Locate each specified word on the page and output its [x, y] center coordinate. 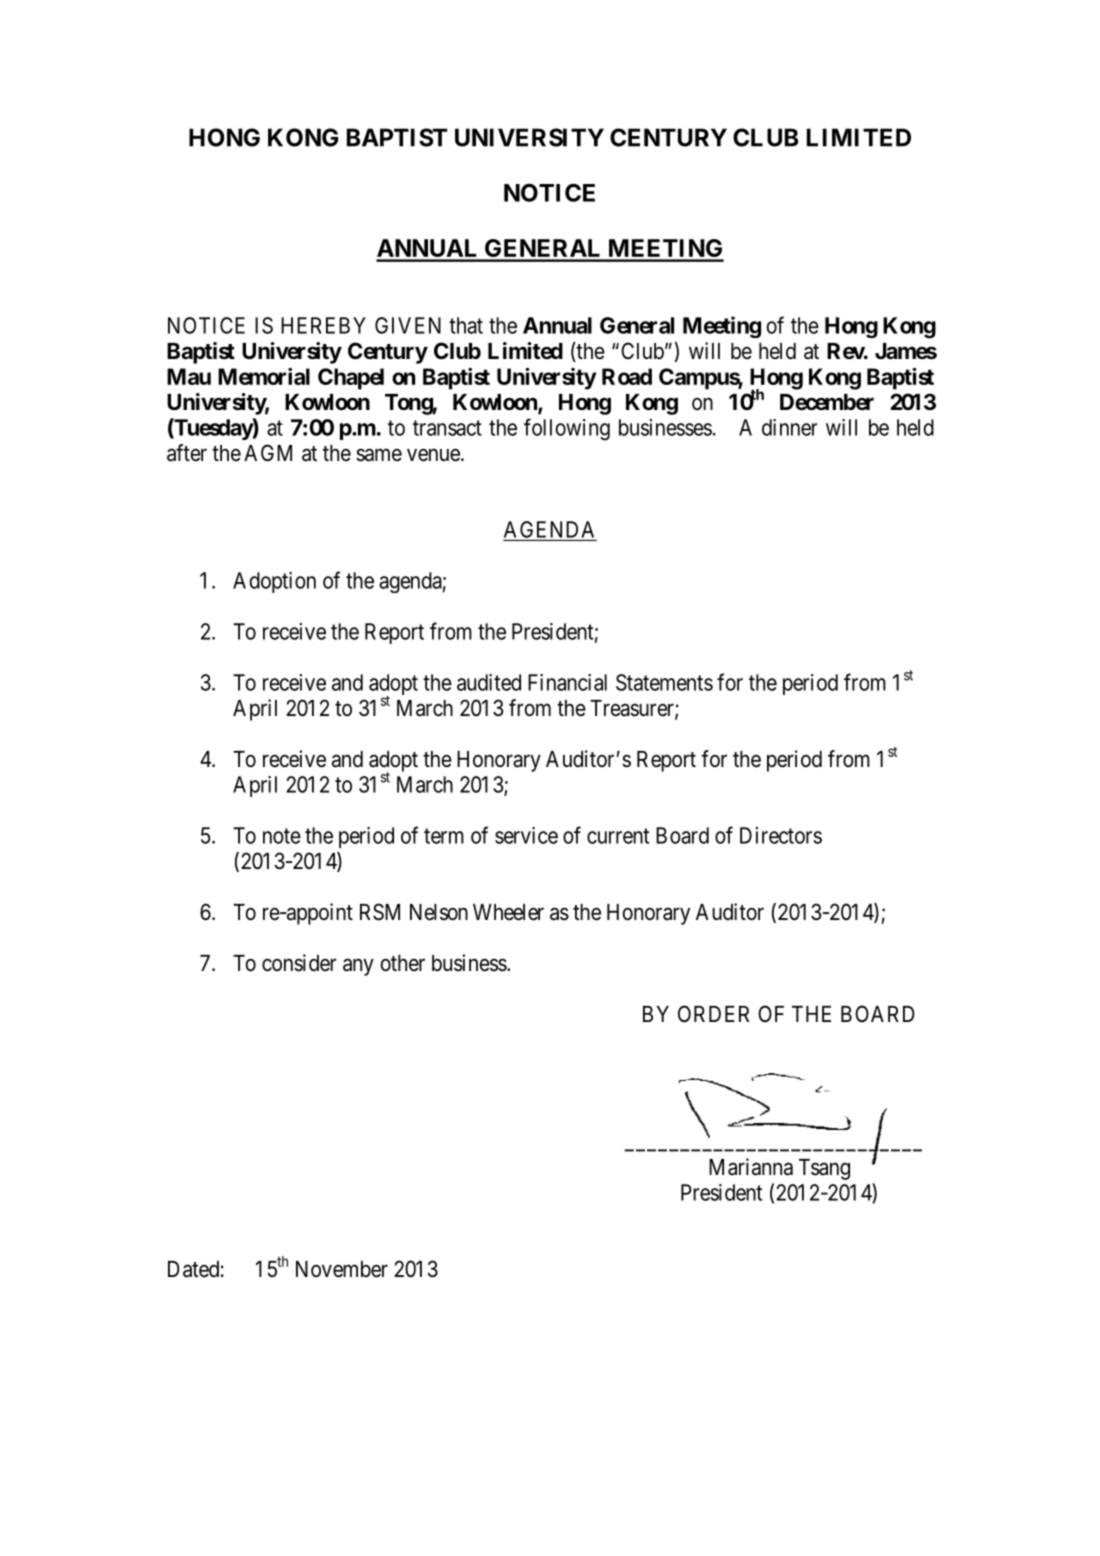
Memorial [264, 376]
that [466, 325]
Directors [781, 835]
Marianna [751, 1167]
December [827, 402]
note [282, 836]
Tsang [824, 1169]
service [526, 835]
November [342, 1269]
